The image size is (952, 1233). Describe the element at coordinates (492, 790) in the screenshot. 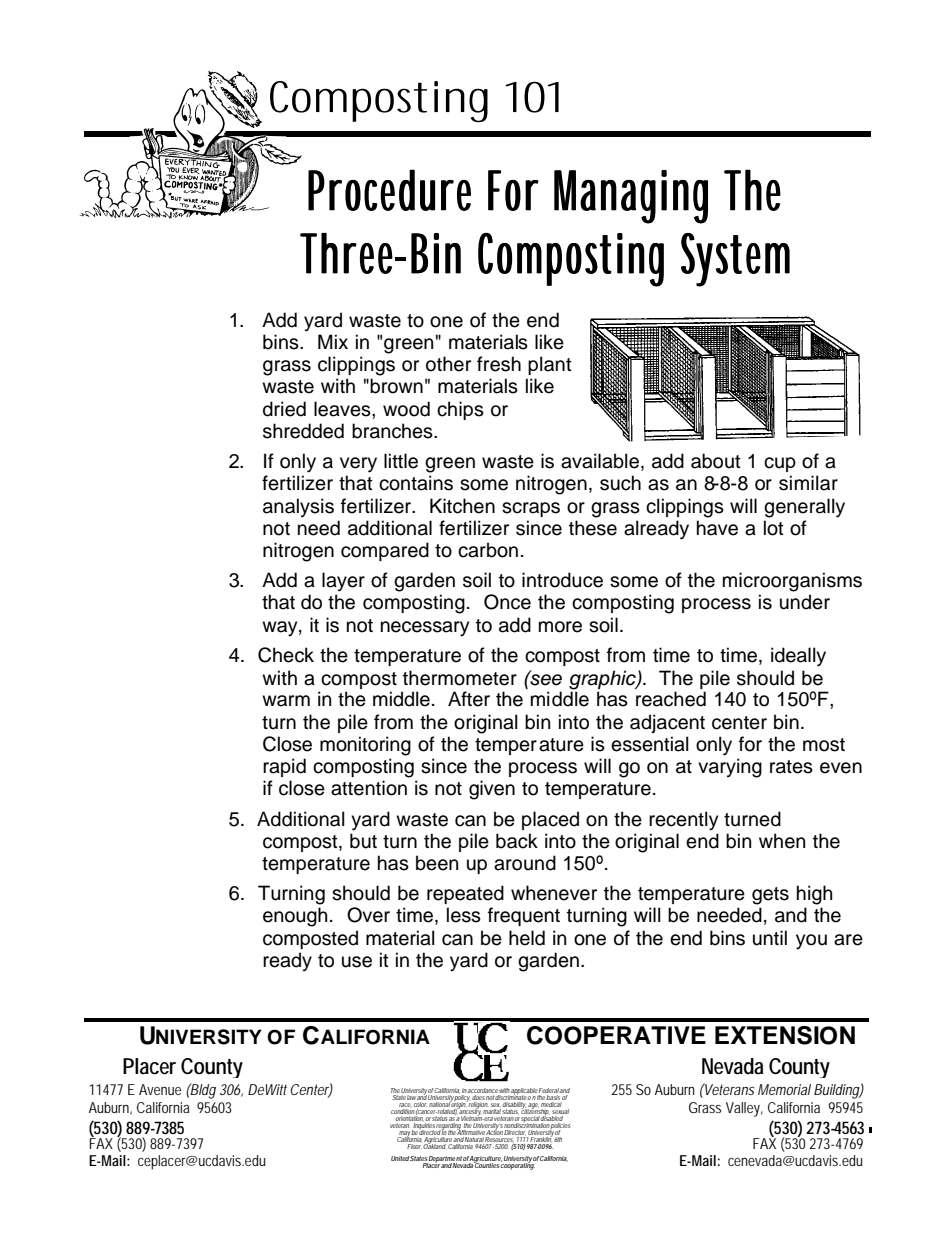

I see `given` at that location.
